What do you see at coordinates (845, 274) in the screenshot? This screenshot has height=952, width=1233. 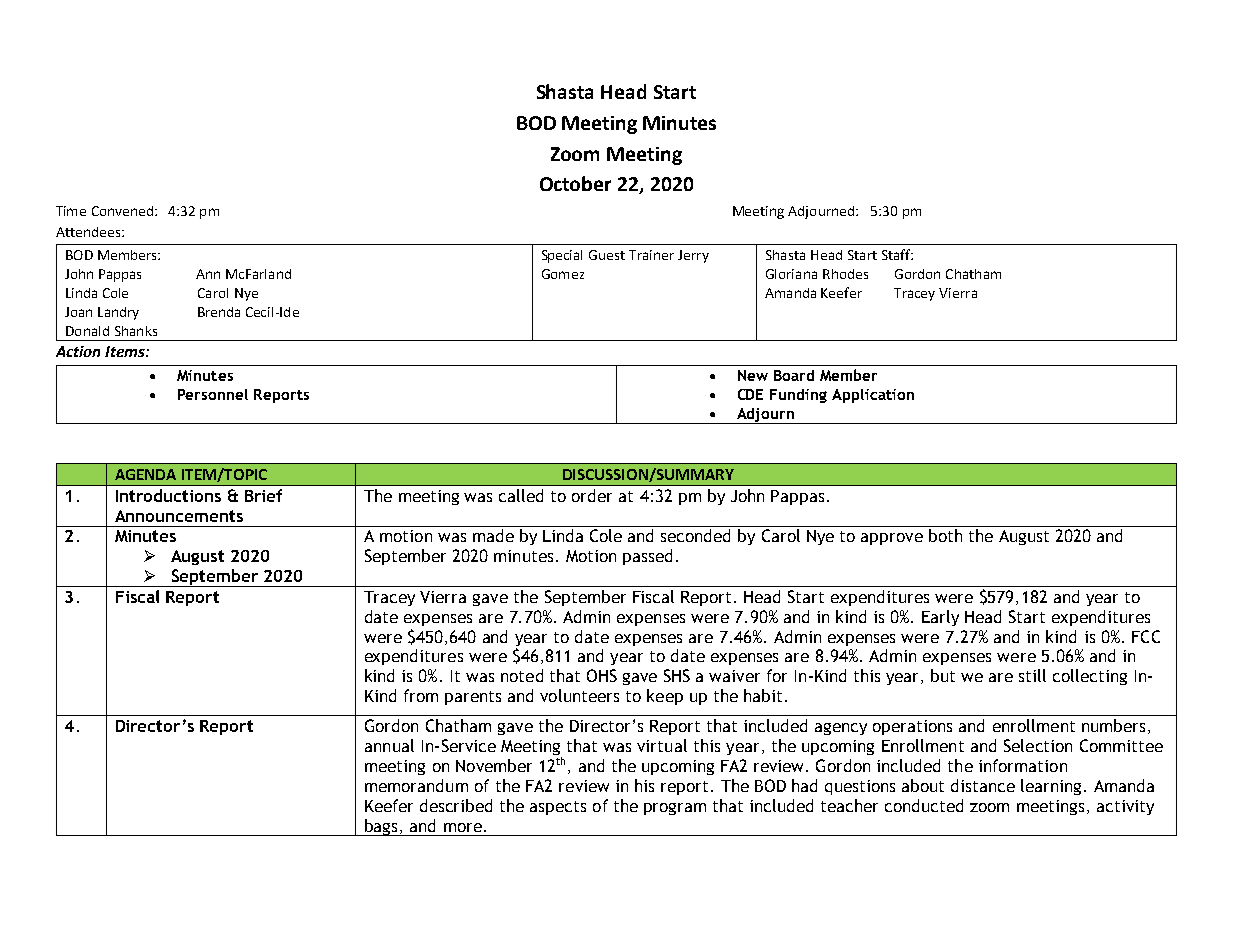 I see `Rhodes` at bounding box center [845, 274].
